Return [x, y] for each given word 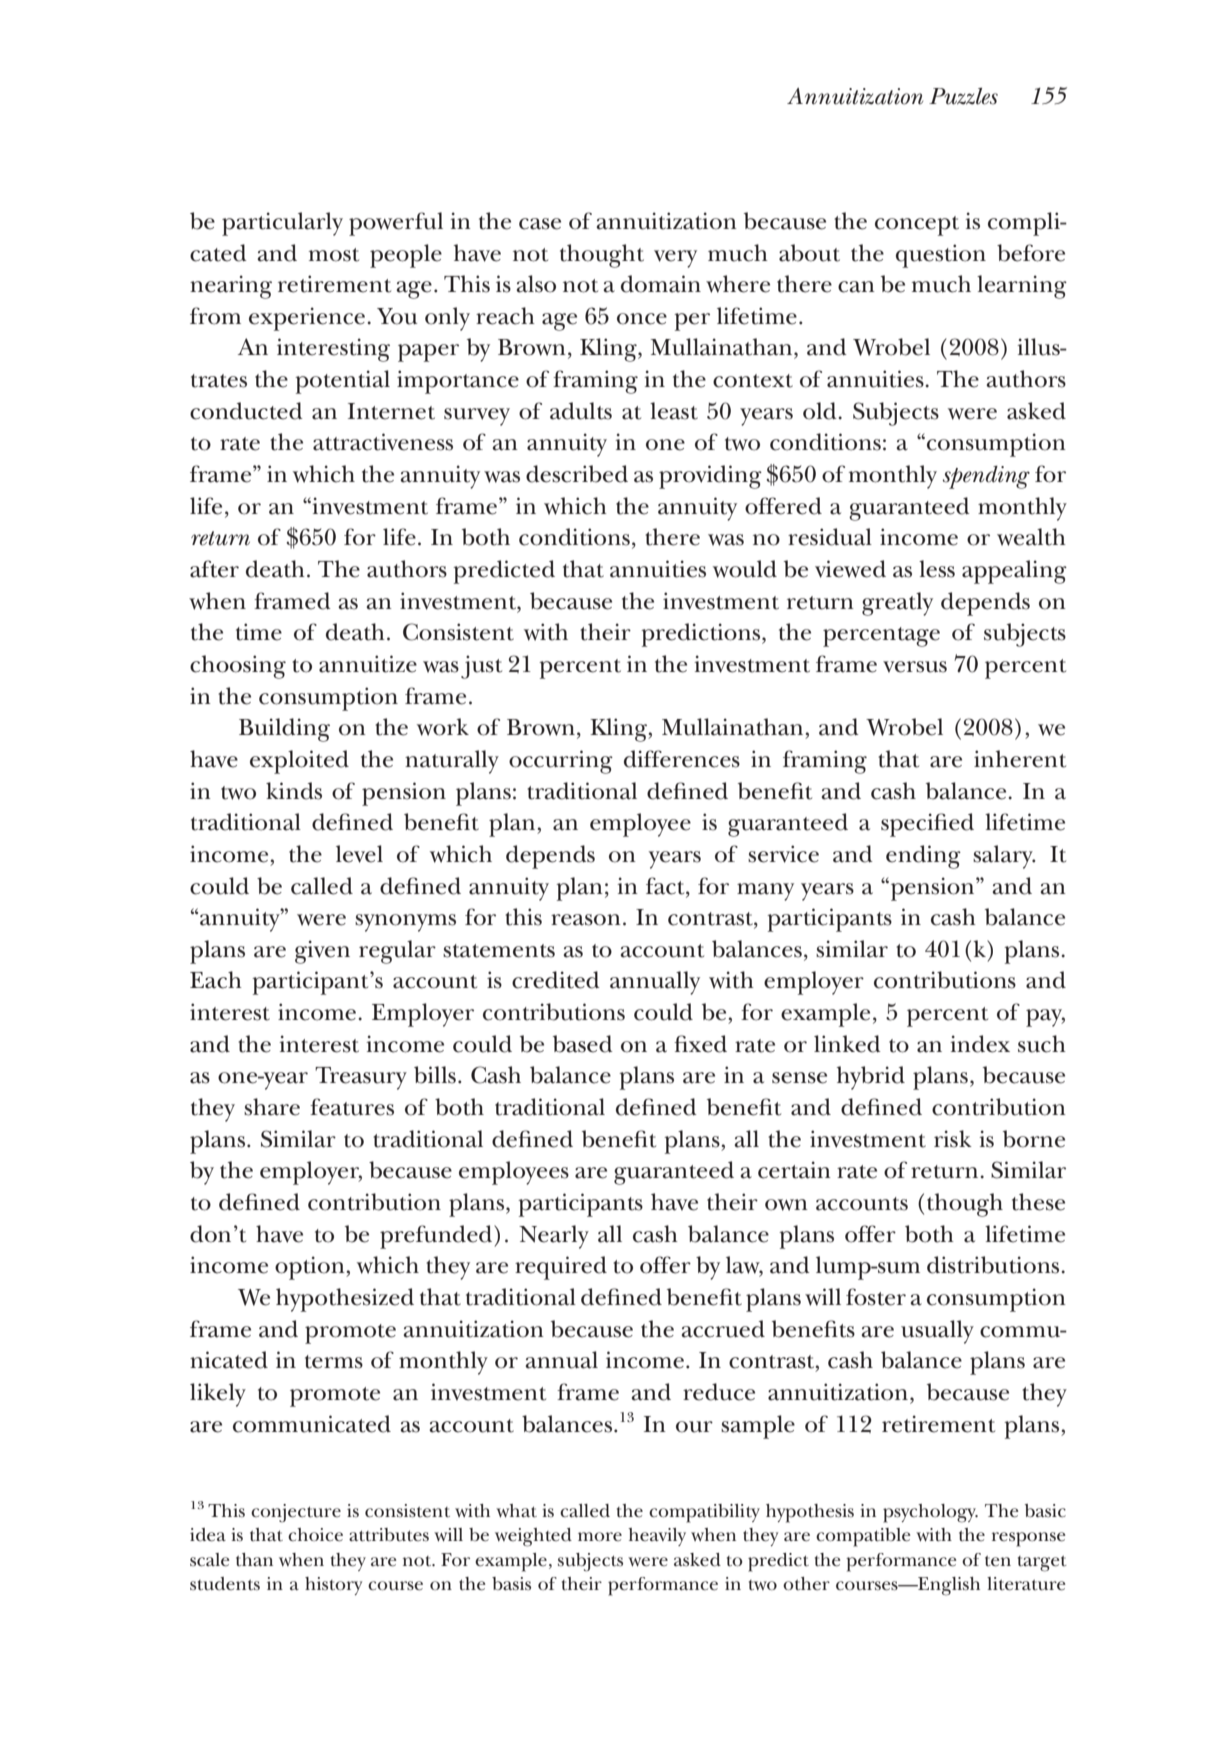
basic [1045, 1510]
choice [315, 1535]
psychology [930, 1513]
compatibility [704, 1513]
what [516, 1511]
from [215, 316]
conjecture [296, 1513]
